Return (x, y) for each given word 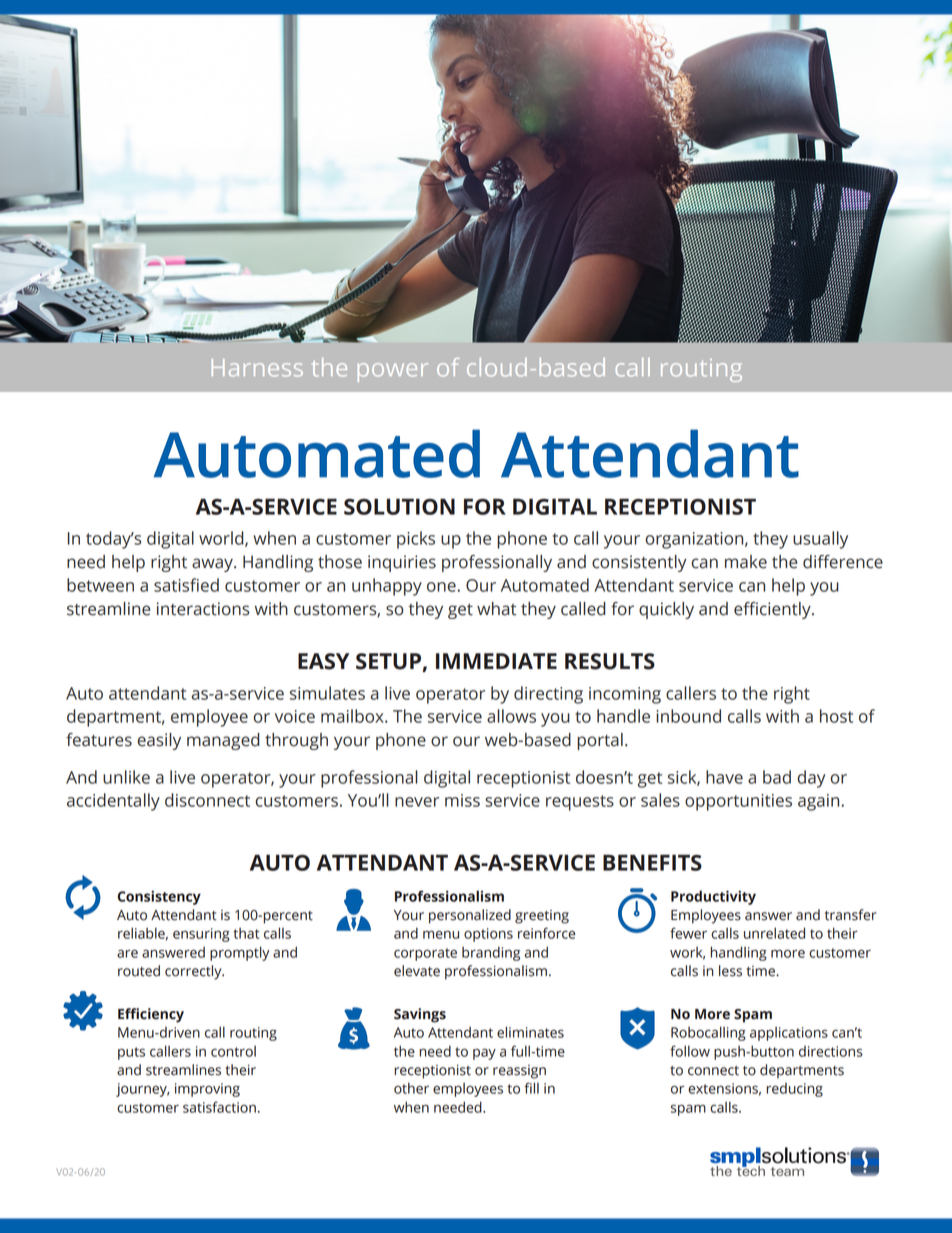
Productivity (713, 897)
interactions (203, 609)
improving (207, 1090)
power (393, 372)
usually (820, 540)
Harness (257, 368)
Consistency (159, 898)
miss (462, 800)
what (496, 609)
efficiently (773, 610)
